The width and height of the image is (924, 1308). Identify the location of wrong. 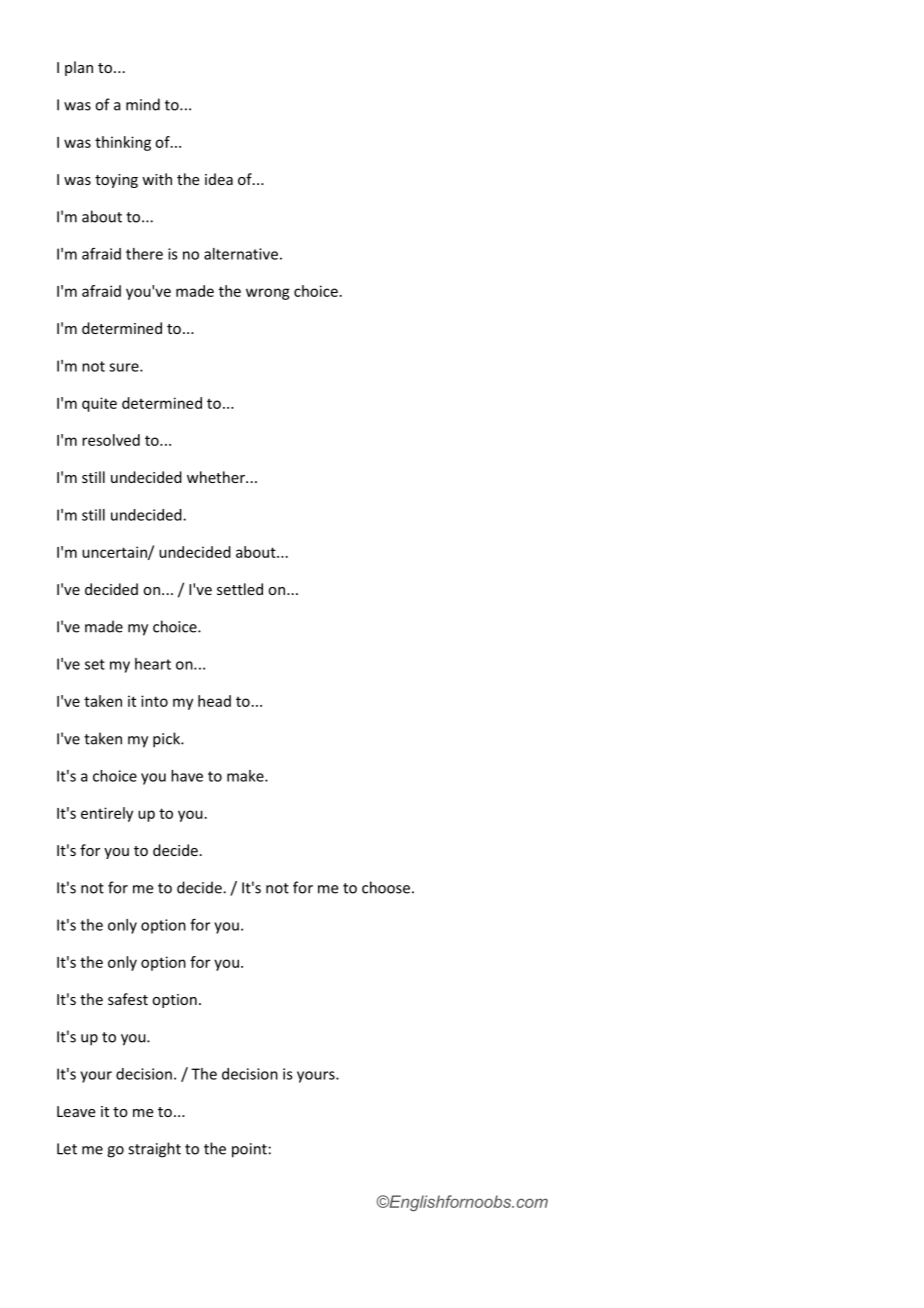
(268, 294).
